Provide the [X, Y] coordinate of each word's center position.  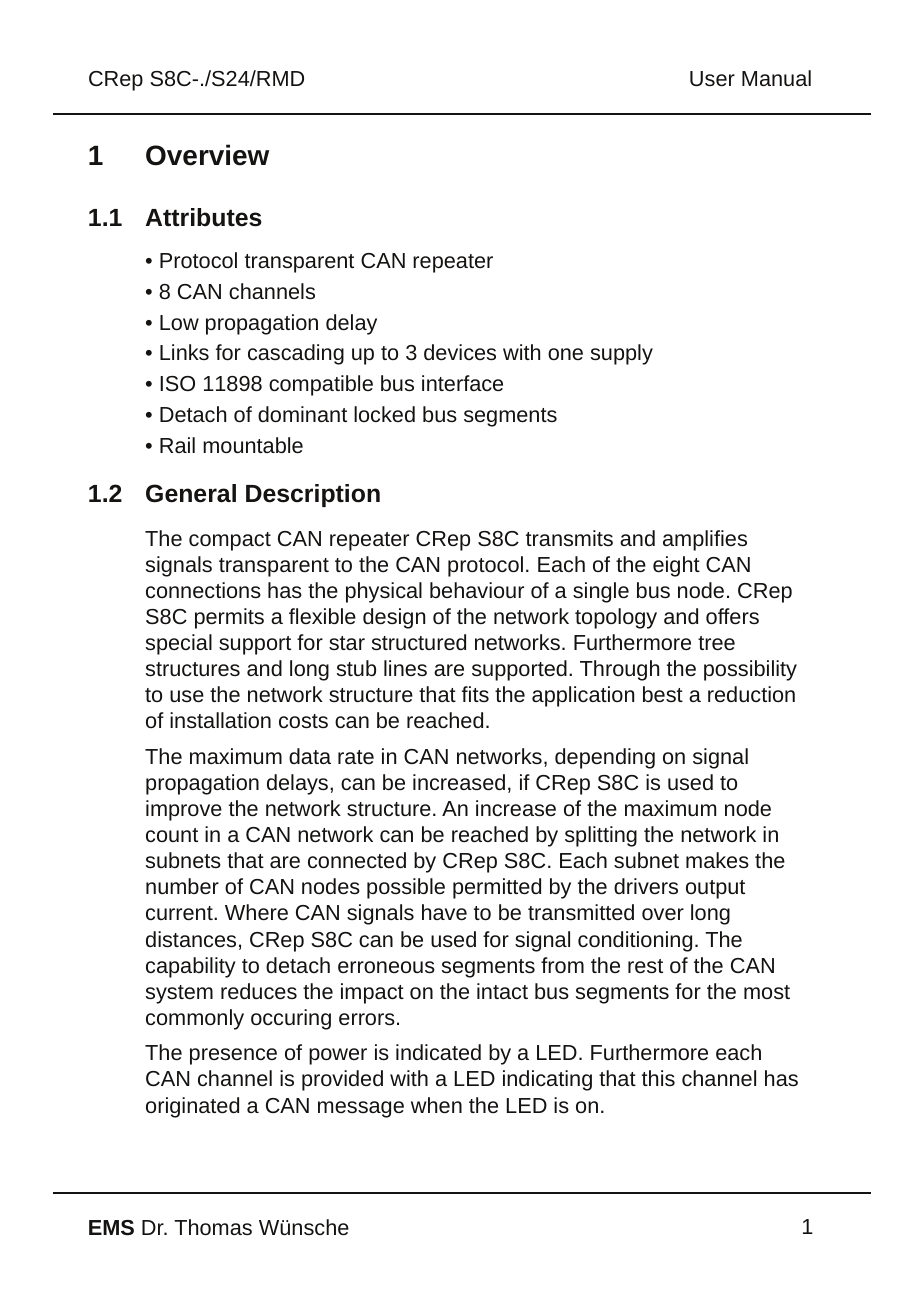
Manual [776, 78]
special [179, 644]
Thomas [213, 1227]
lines [405, 668]
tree [716, 643]
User [712, 78]
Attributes [204, 217]
